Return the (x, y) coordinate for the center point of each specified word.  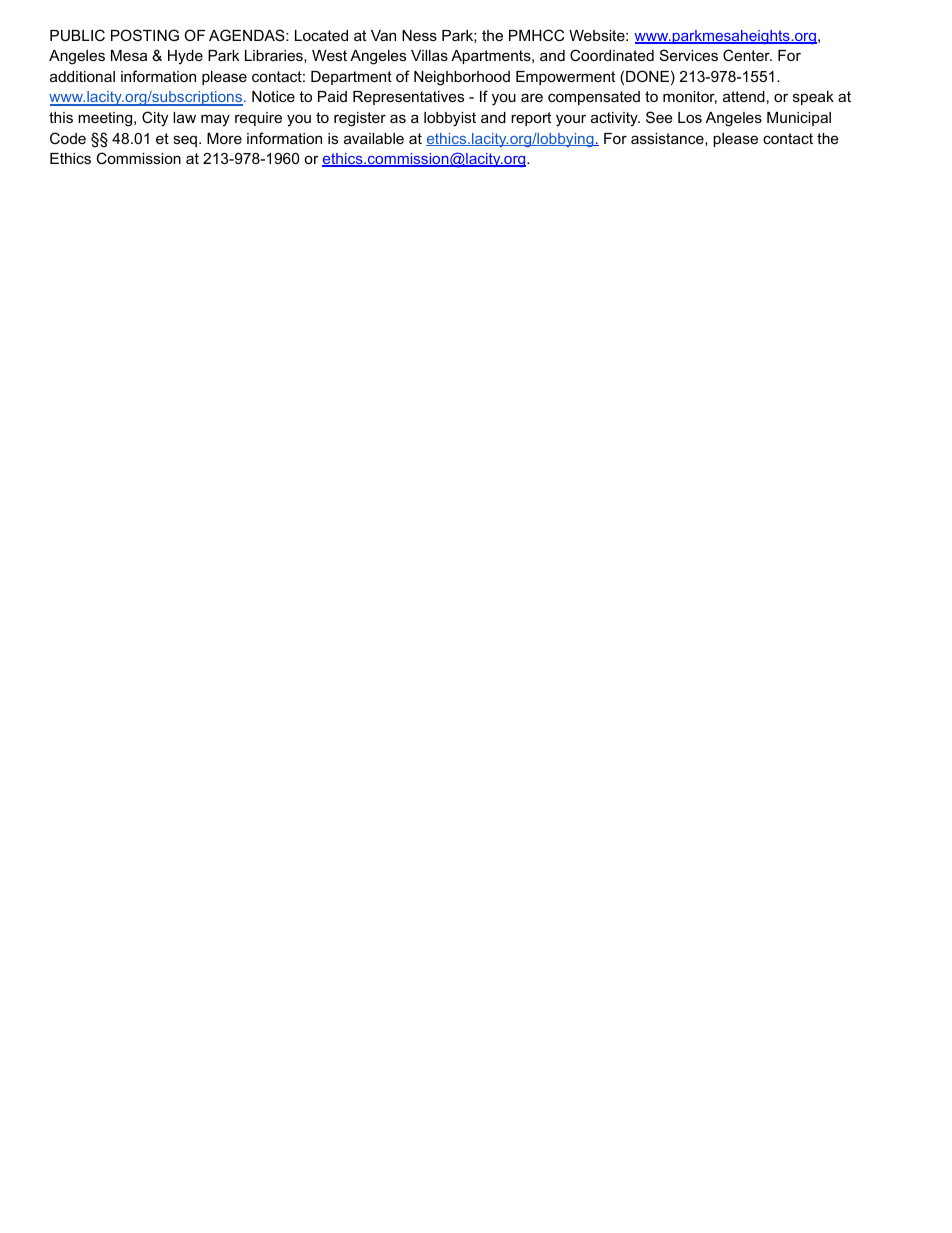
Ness (419, 35)
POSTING (145, 35)
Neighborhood (462, 78)
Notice (273, 96)
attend (744, 96)
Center (747, 55)
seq (185, 141)
